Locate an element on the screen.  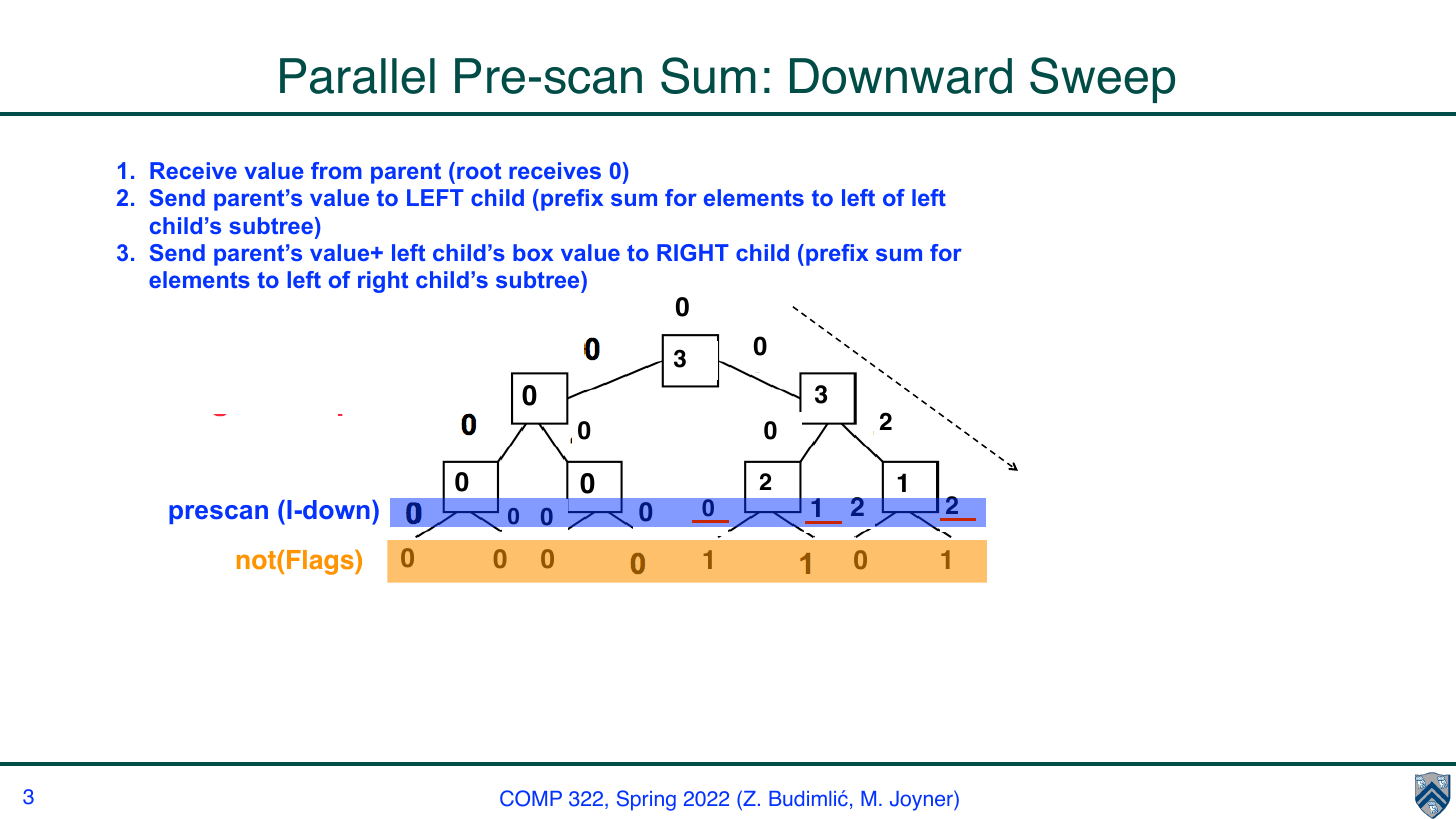
box is located at coordinates (533, 252).
